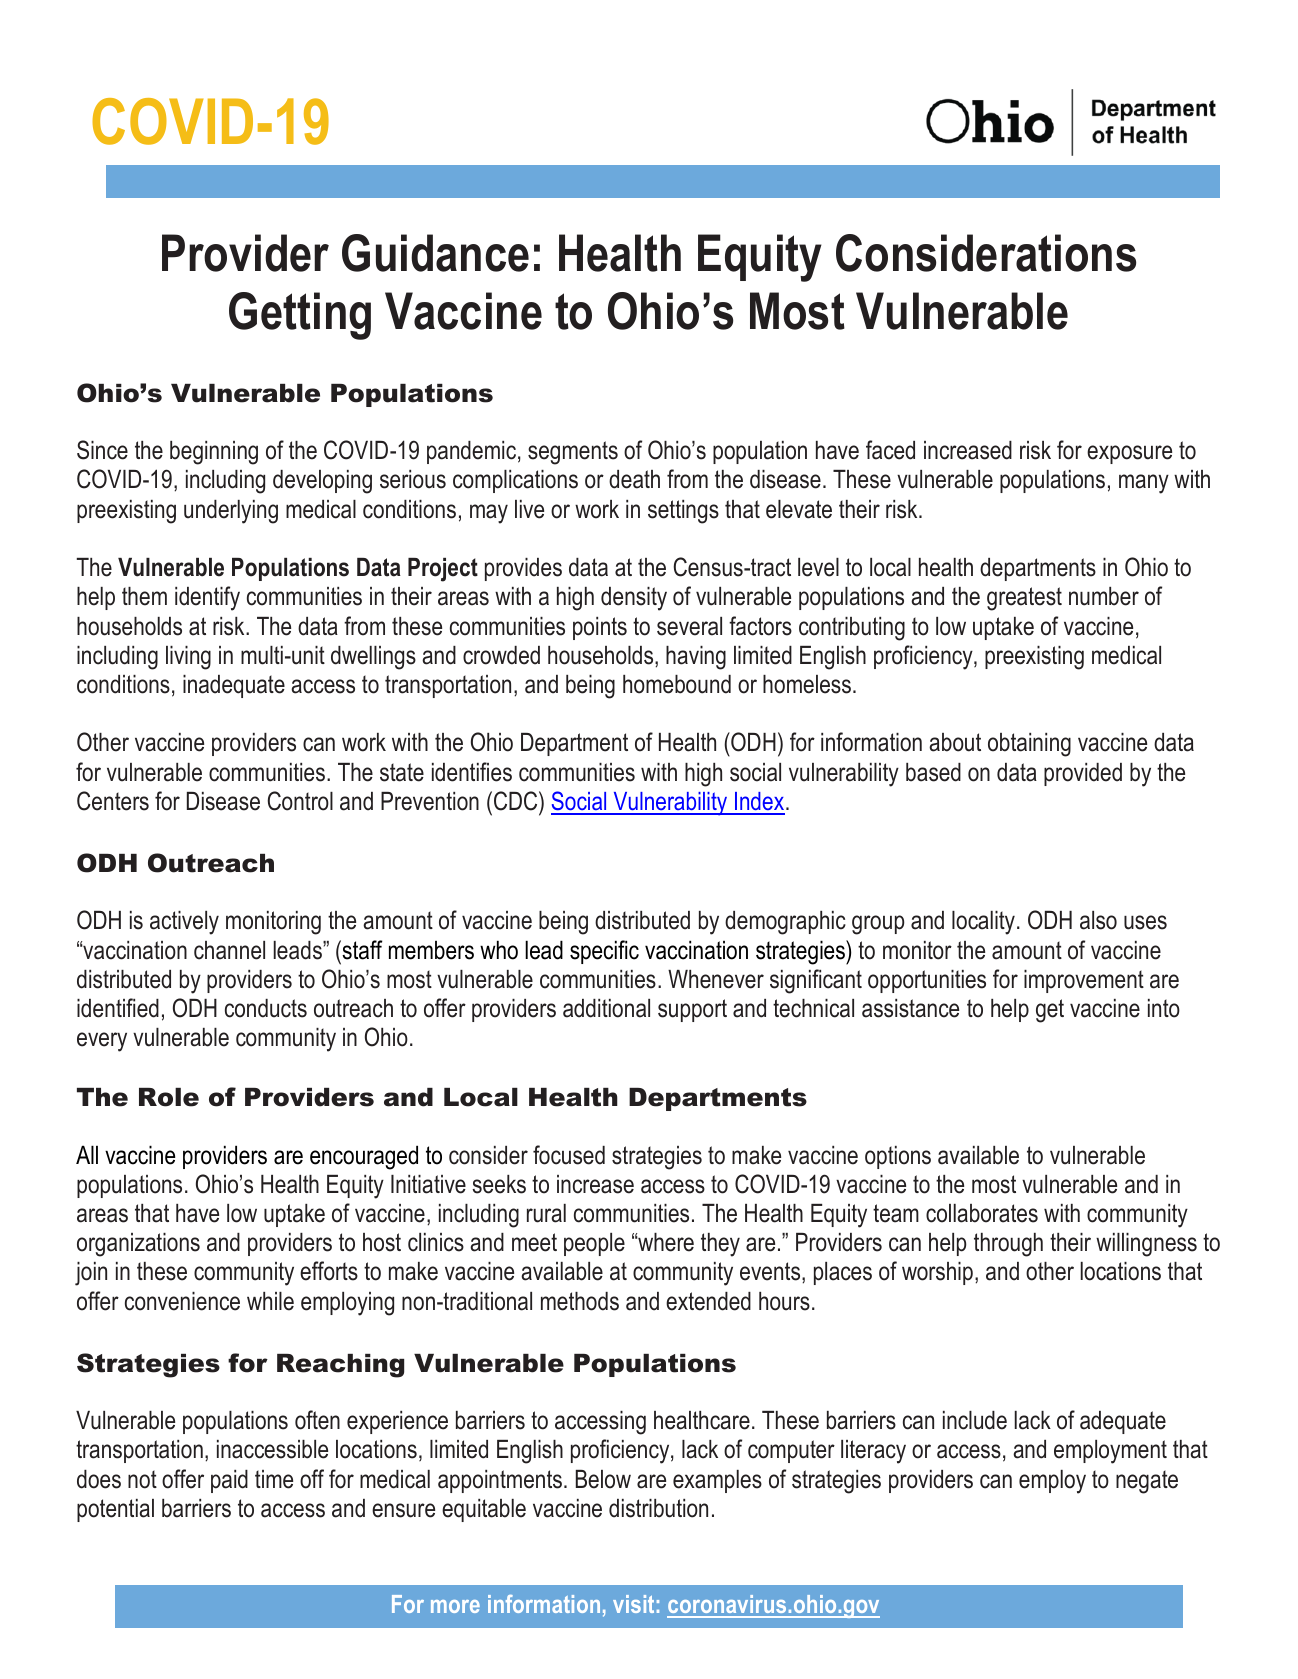 This page has height=1679, width=1298. Describe the element at coordinates (580, 1301) in the page. I see `methods` at that location.
